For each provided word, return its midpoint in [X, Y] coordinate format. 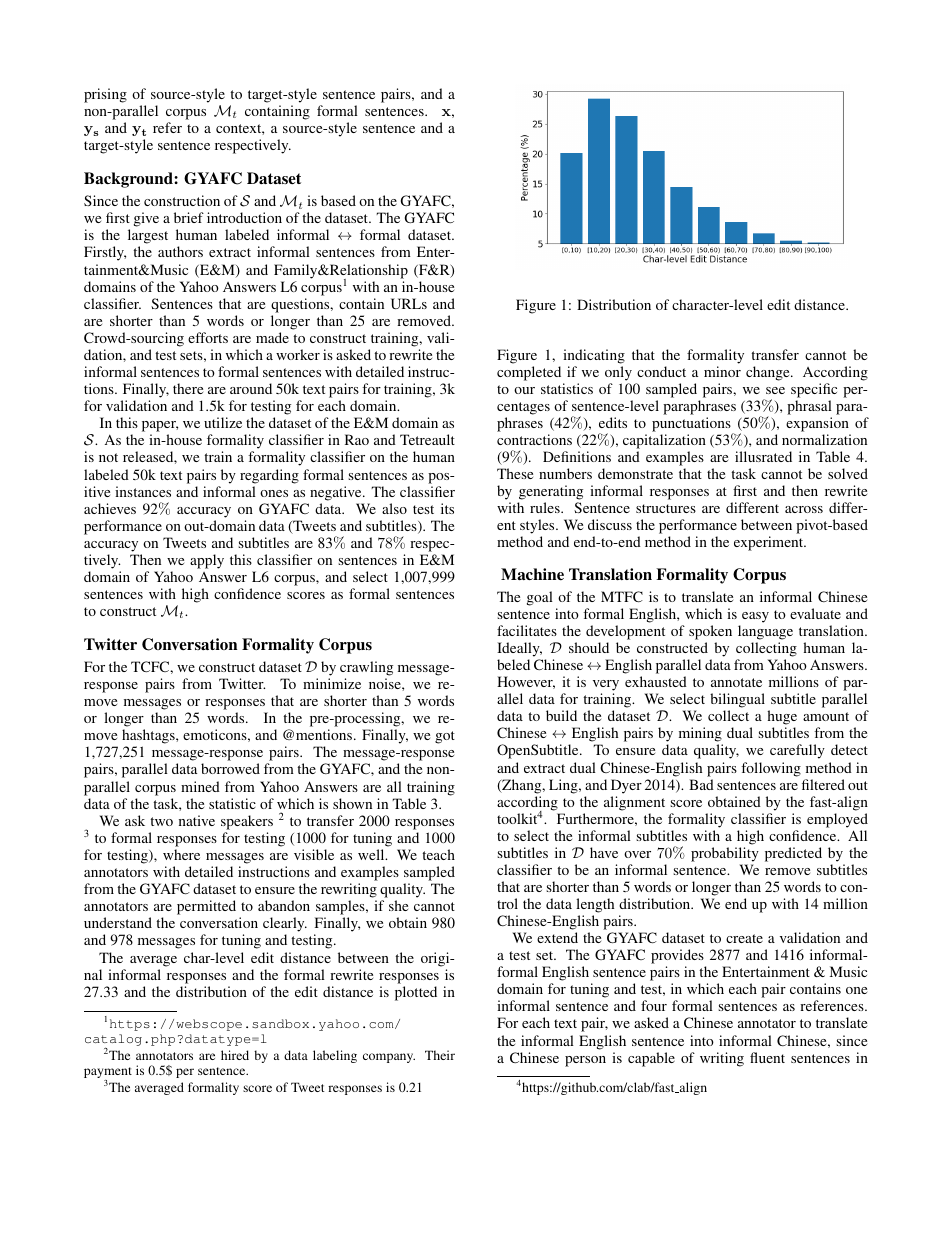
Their [440, 1055]
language [765, 632]
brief [189, 217]
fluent [767, 1057]
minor [722, 371]
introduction [244, 217]
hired [235, 1055]
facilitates [527, 630]
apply [207, 561]
